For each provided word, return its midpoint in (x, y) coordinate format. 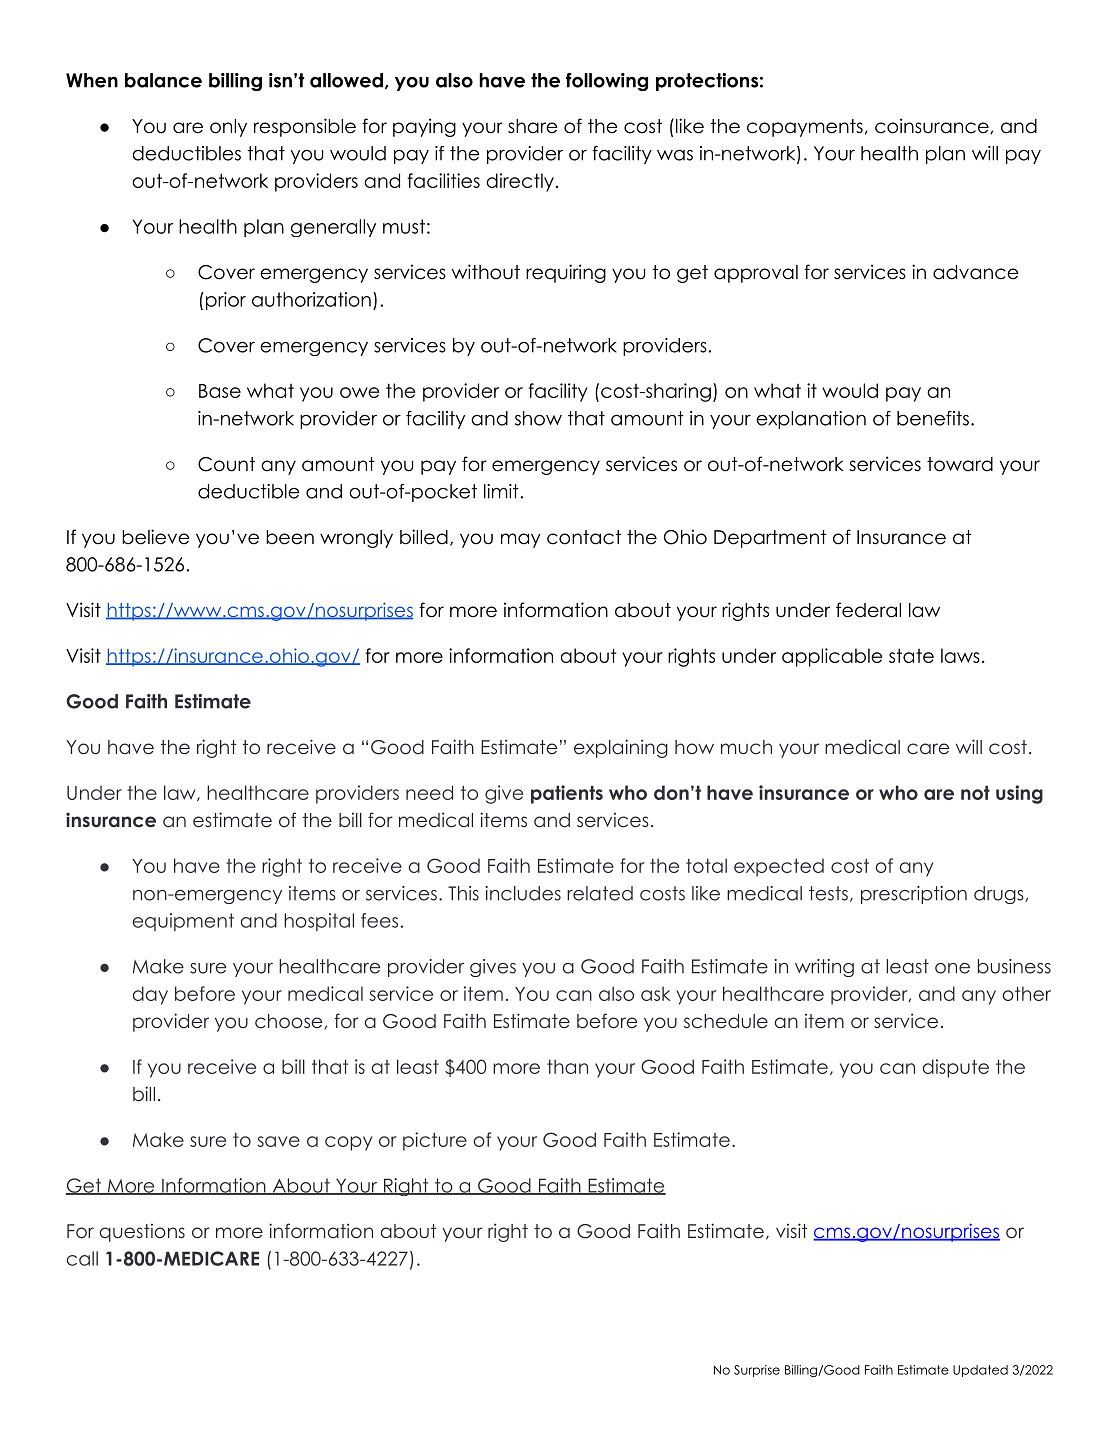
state (911, 655)
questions (142, 1232)
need (429, 792)
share (533, 126)
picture (435, 1141)
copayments (805, 128)
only (228, 128)
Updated (980, 1371)
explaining (621, 748)
